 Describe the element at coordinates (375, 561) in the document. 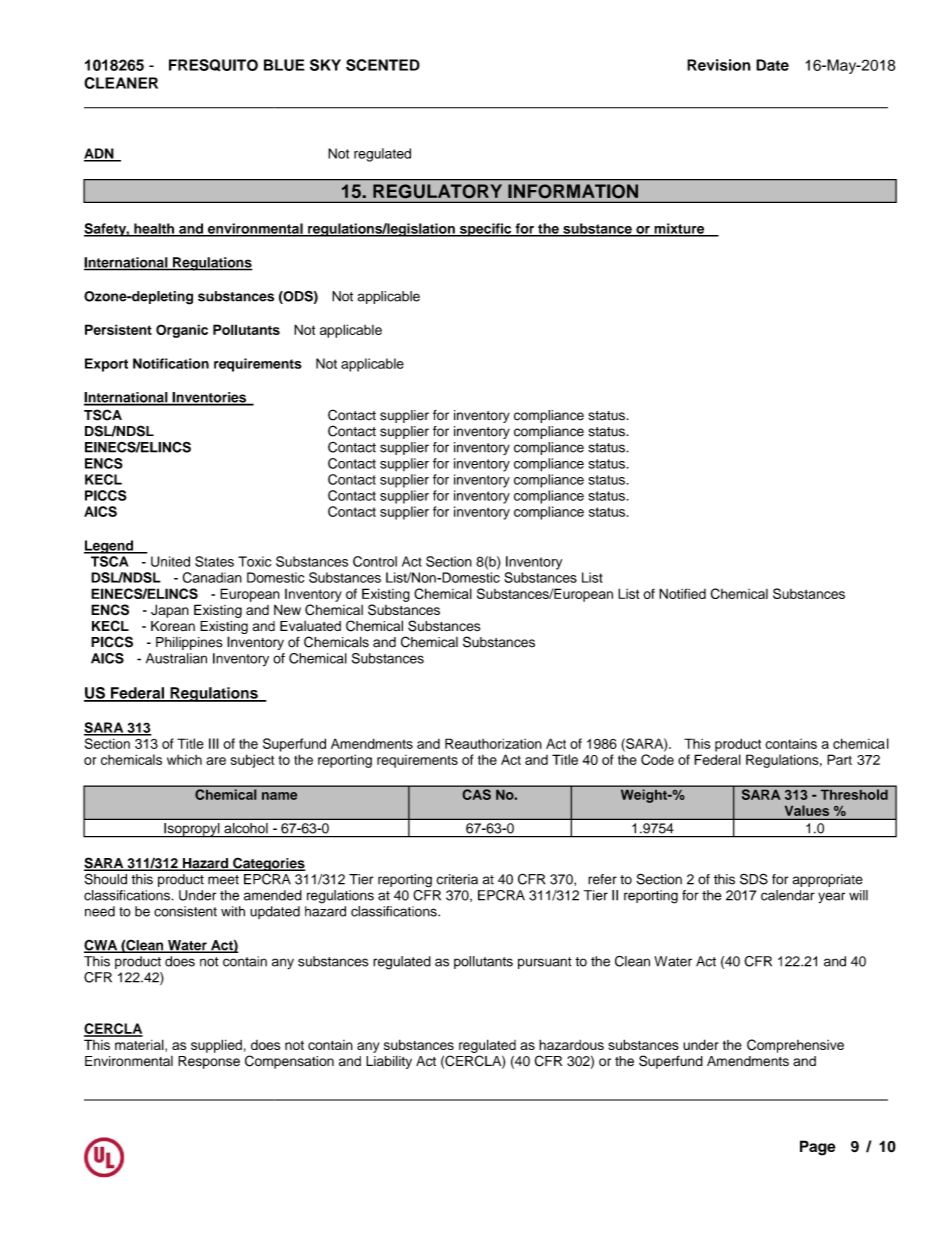

I see `Control` at that location.
